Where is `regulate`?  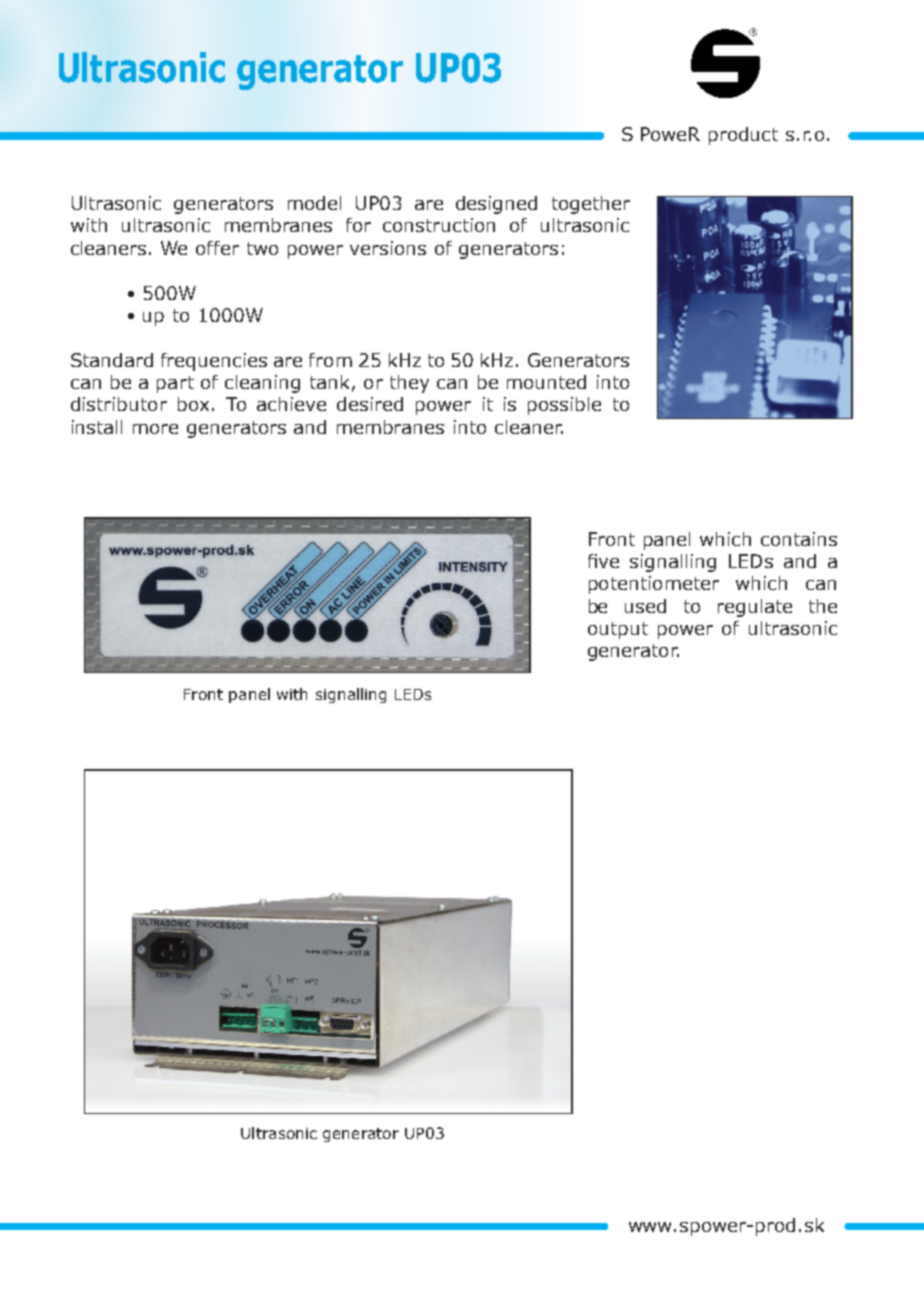 regulate is located at coordinates (755, 608).
